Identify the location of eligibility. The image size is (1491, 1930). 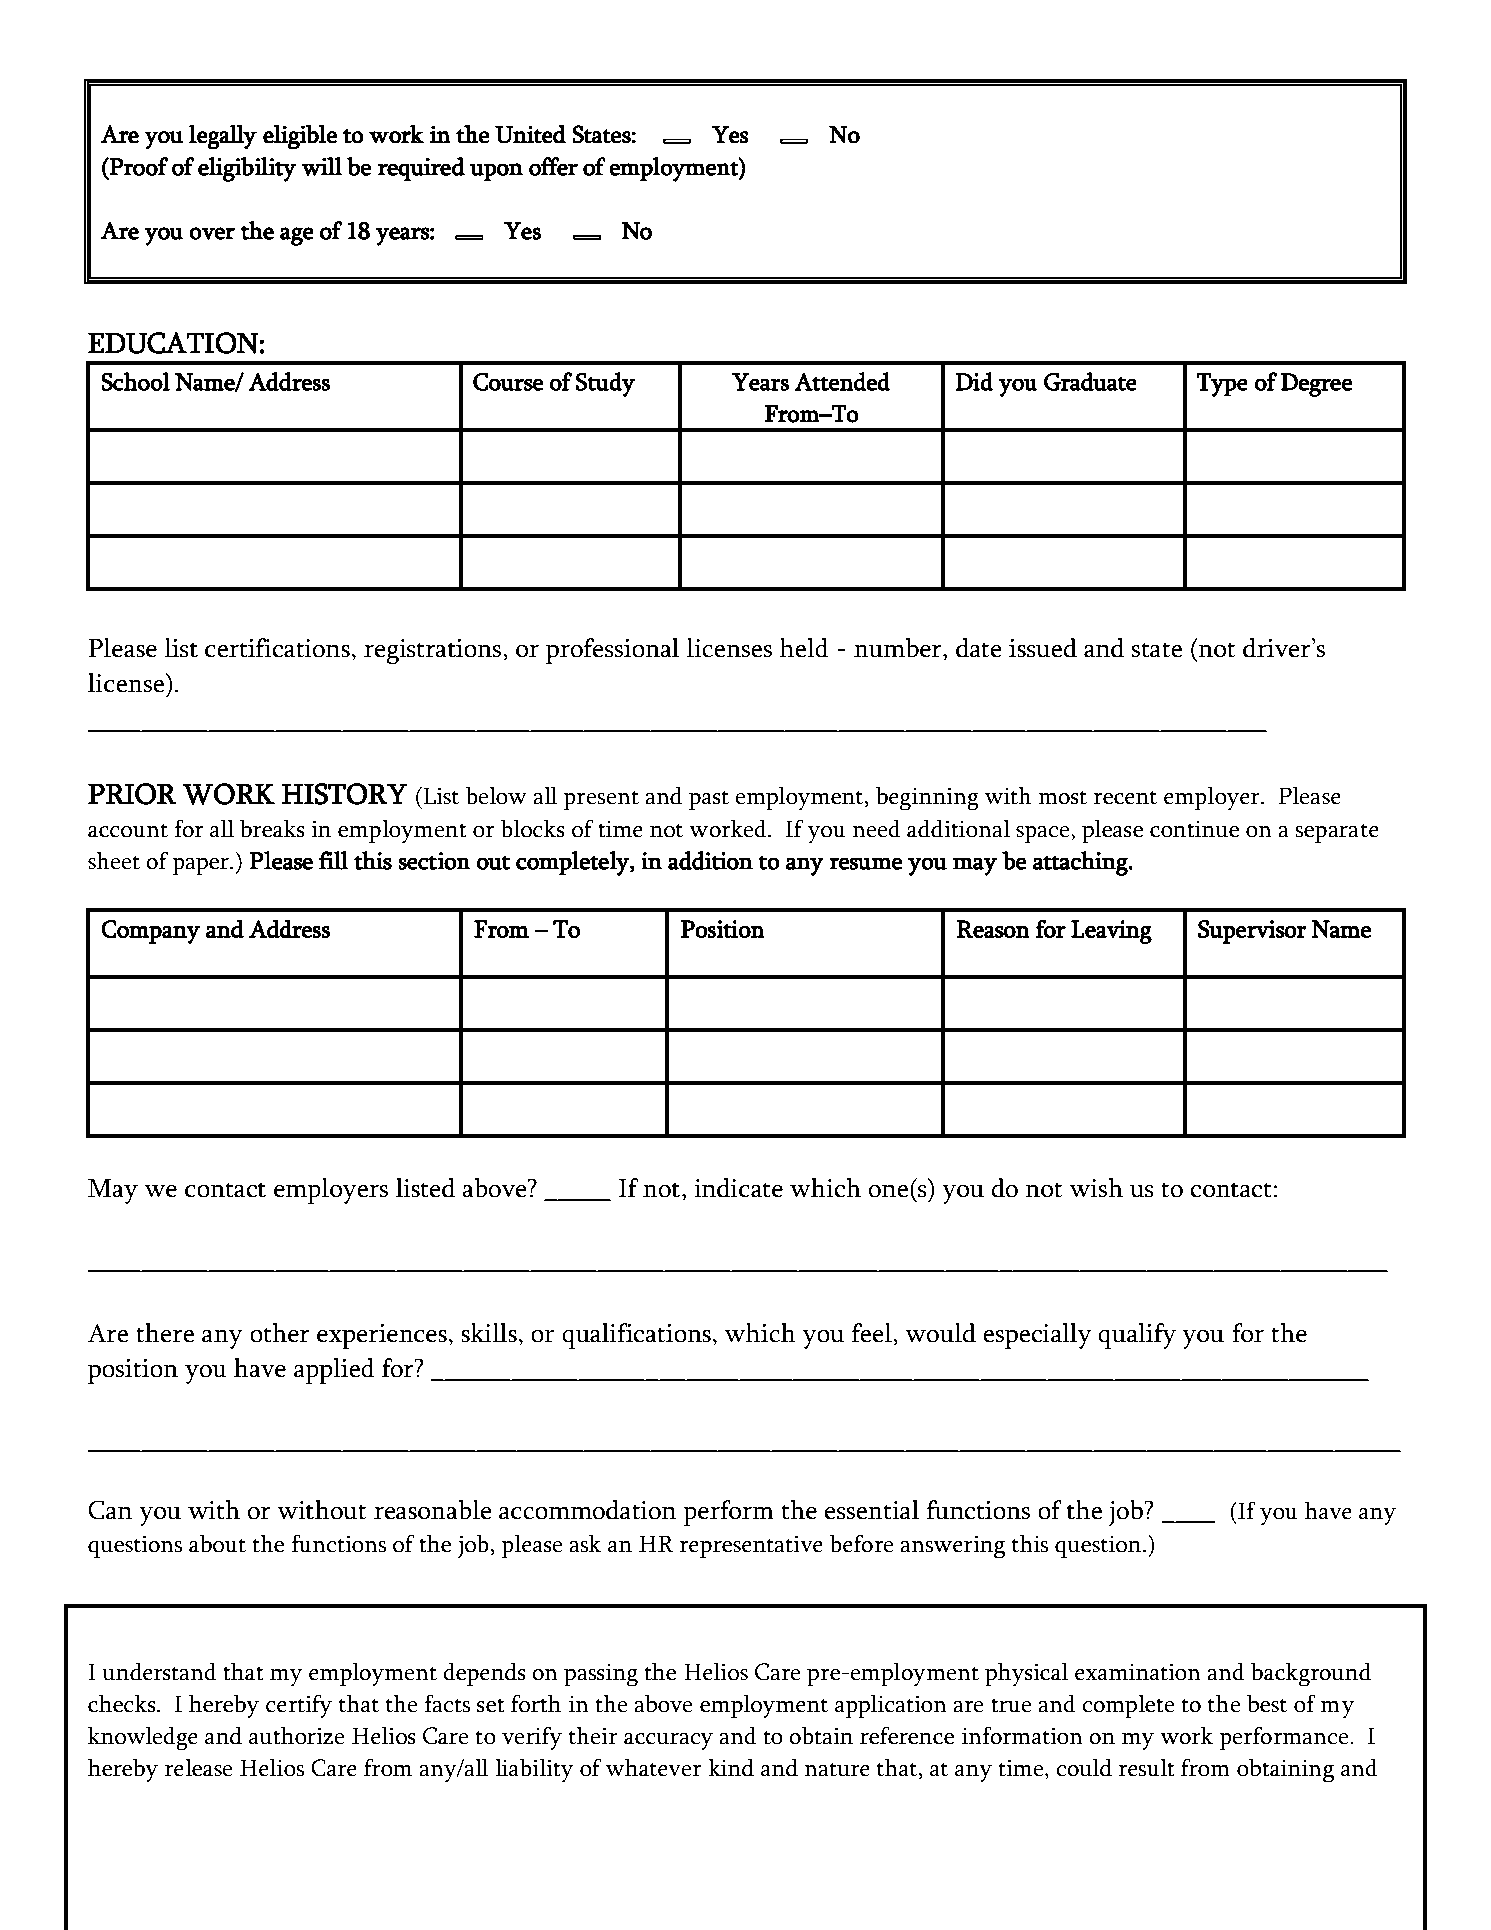
(247, 169).
